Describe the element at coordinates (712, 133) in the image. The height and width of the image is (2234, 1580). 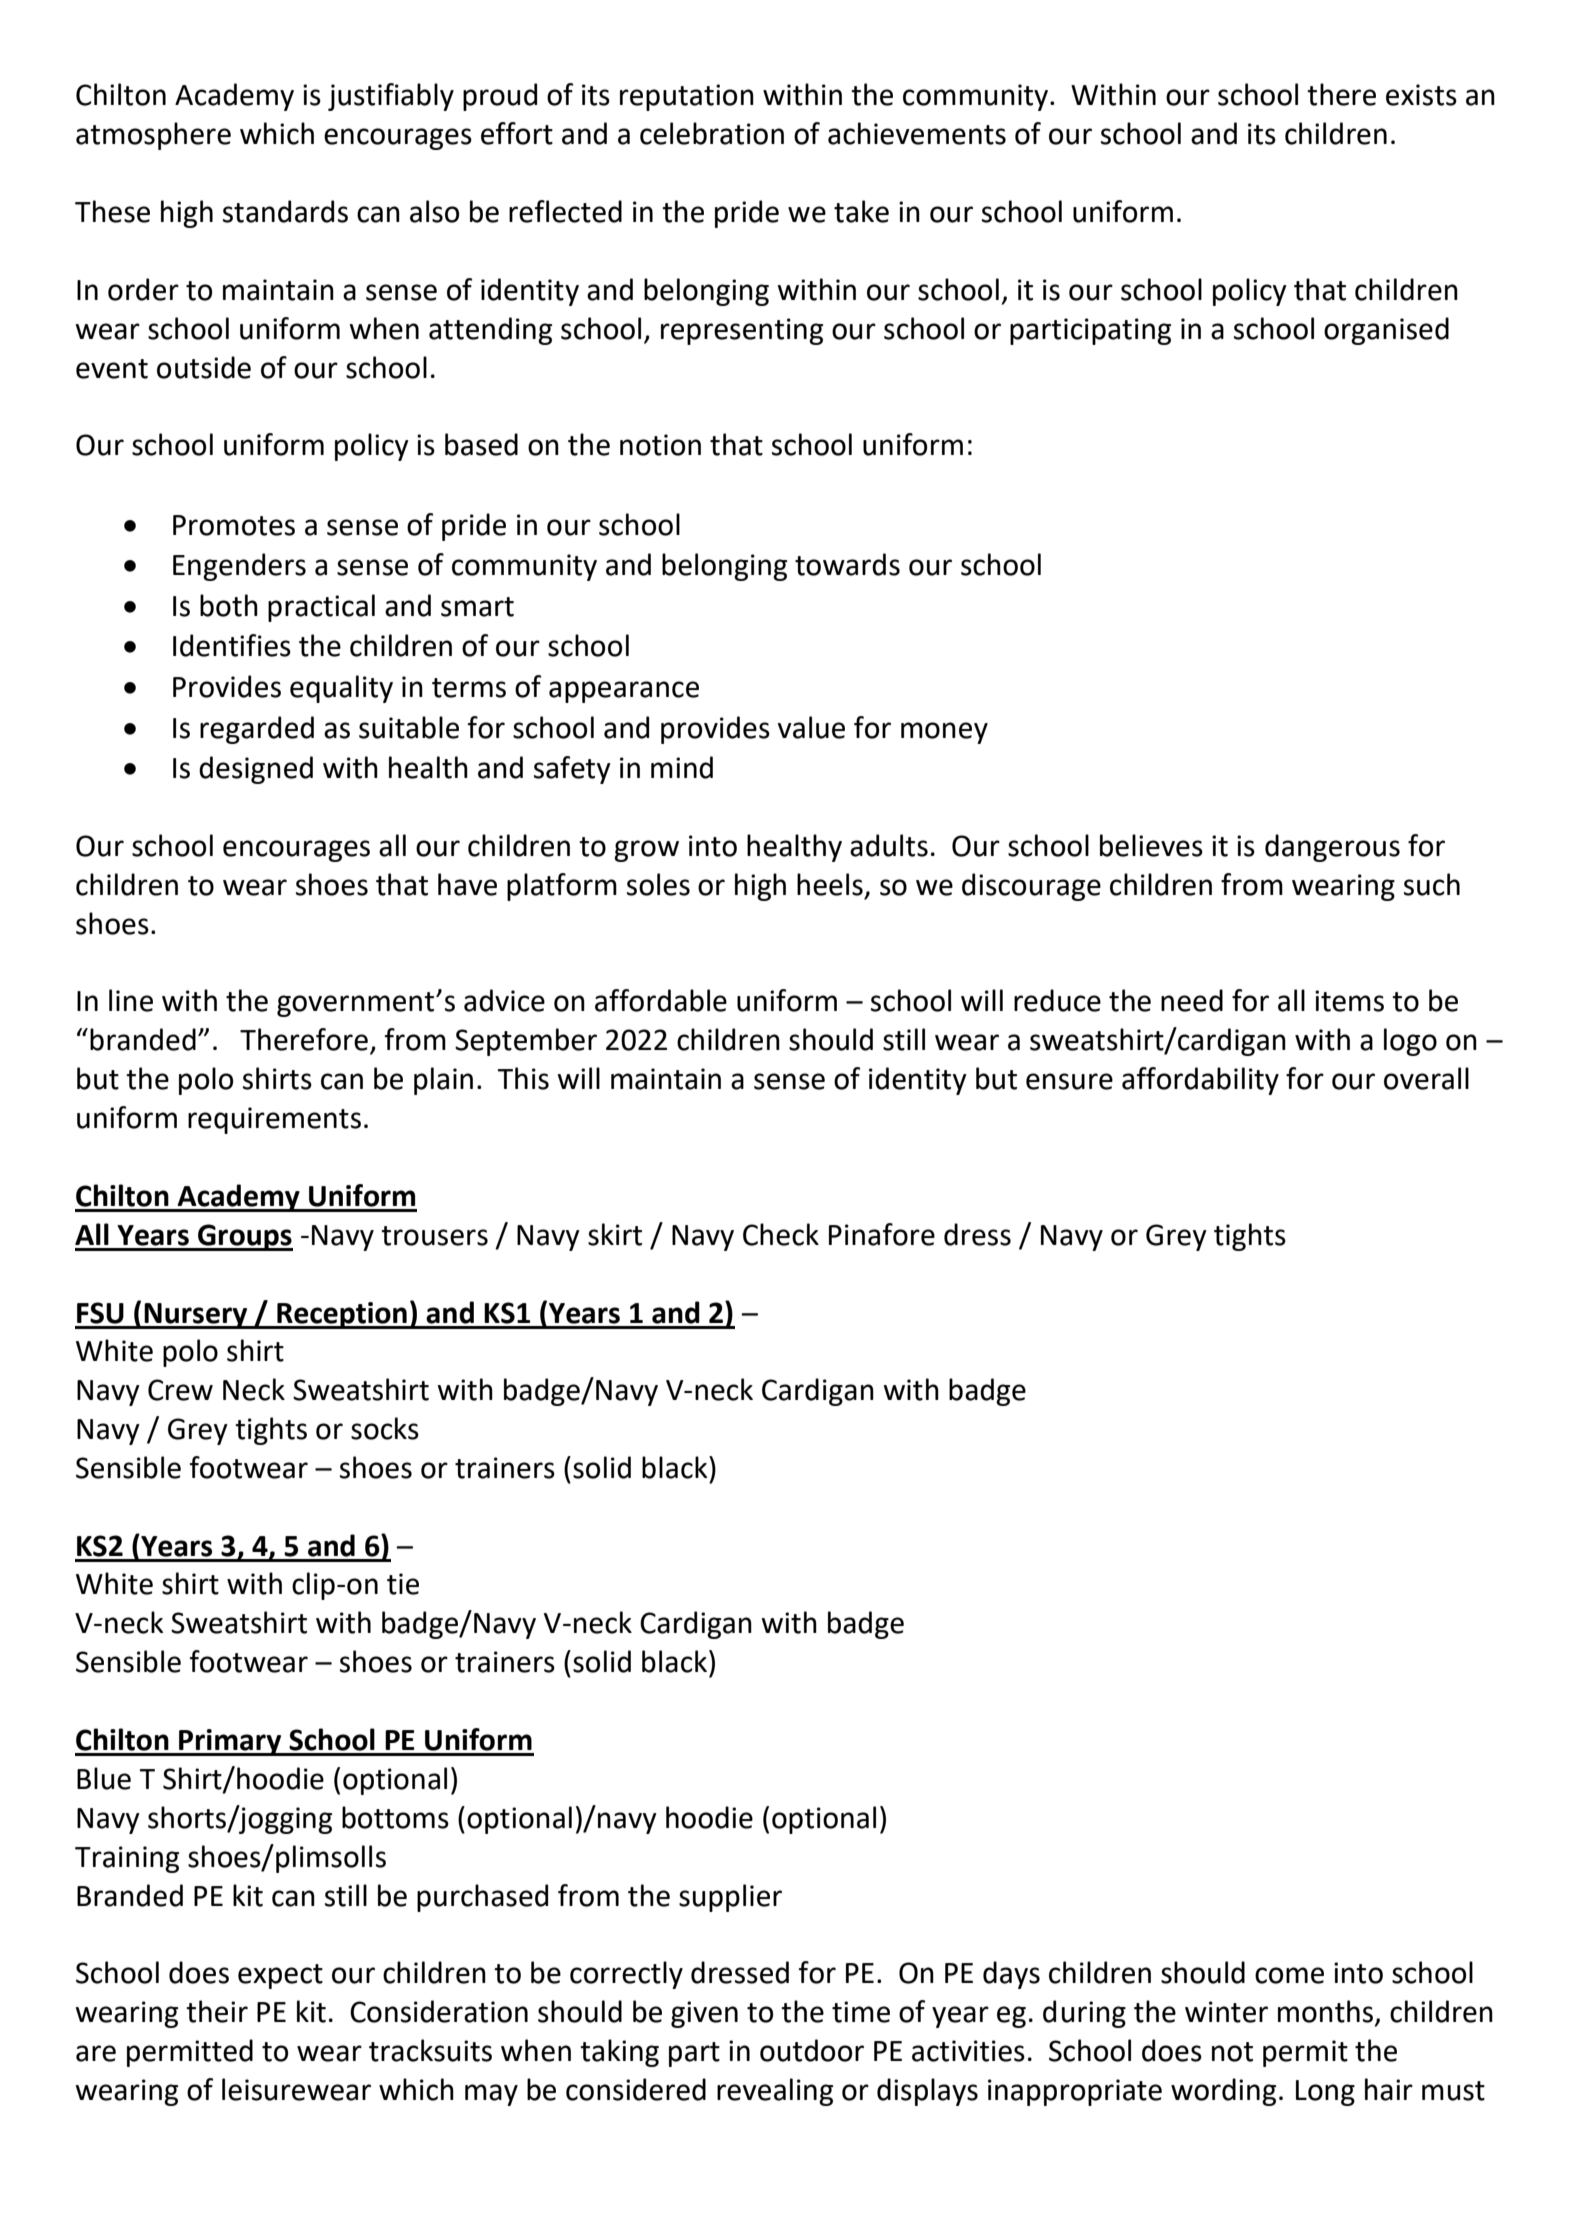
I see `celebration` at that location.
